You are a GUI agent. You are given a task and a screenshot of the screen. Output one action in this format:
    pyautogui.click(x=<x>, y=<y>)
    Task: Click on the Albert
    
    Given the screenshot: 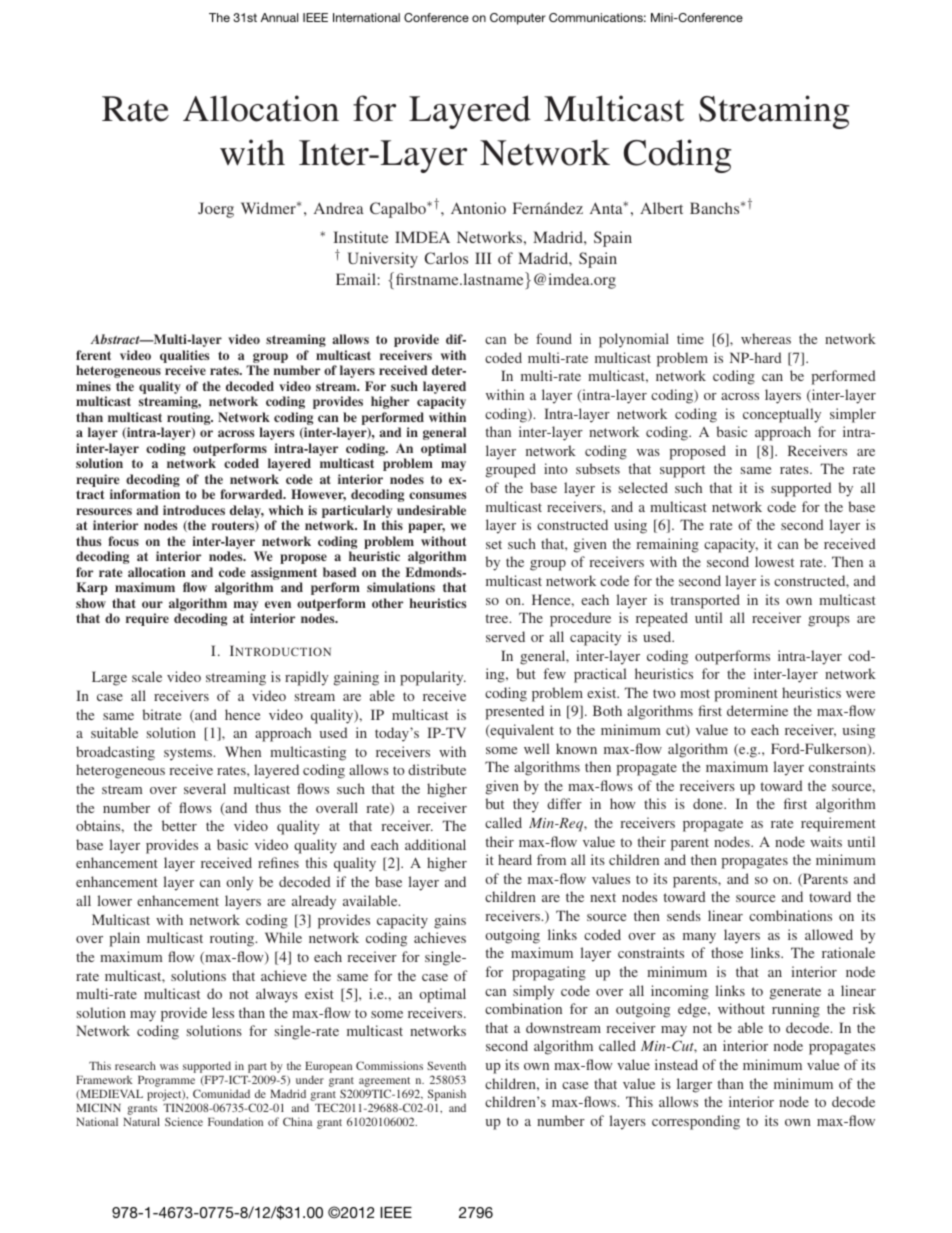 What is the action you would take?
    pyautogui.click(x=661, y=208)
